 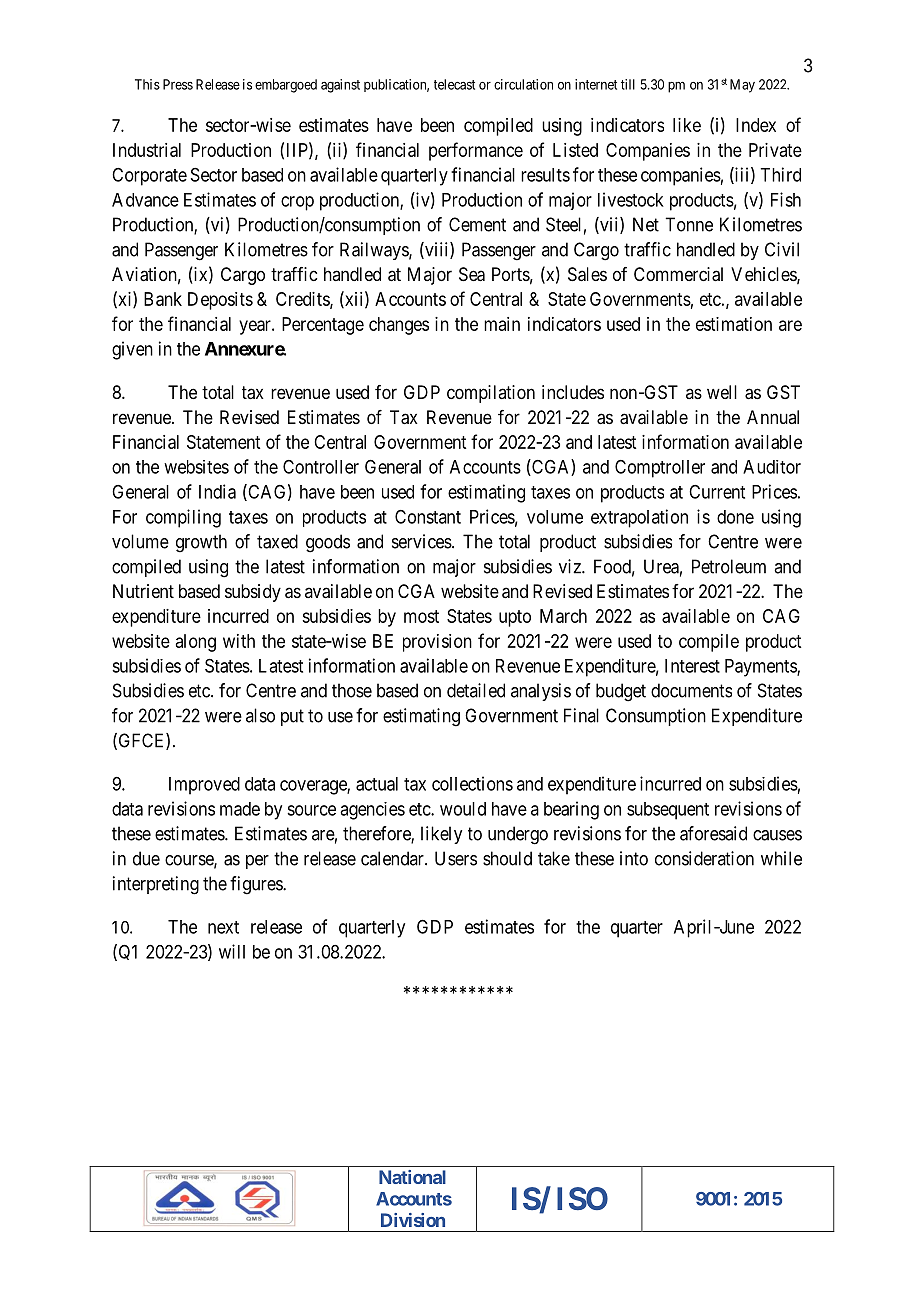 What do you see at coordinates (223, 927) in the screenshot?
I see `next` at bounding box center [223, 927].
